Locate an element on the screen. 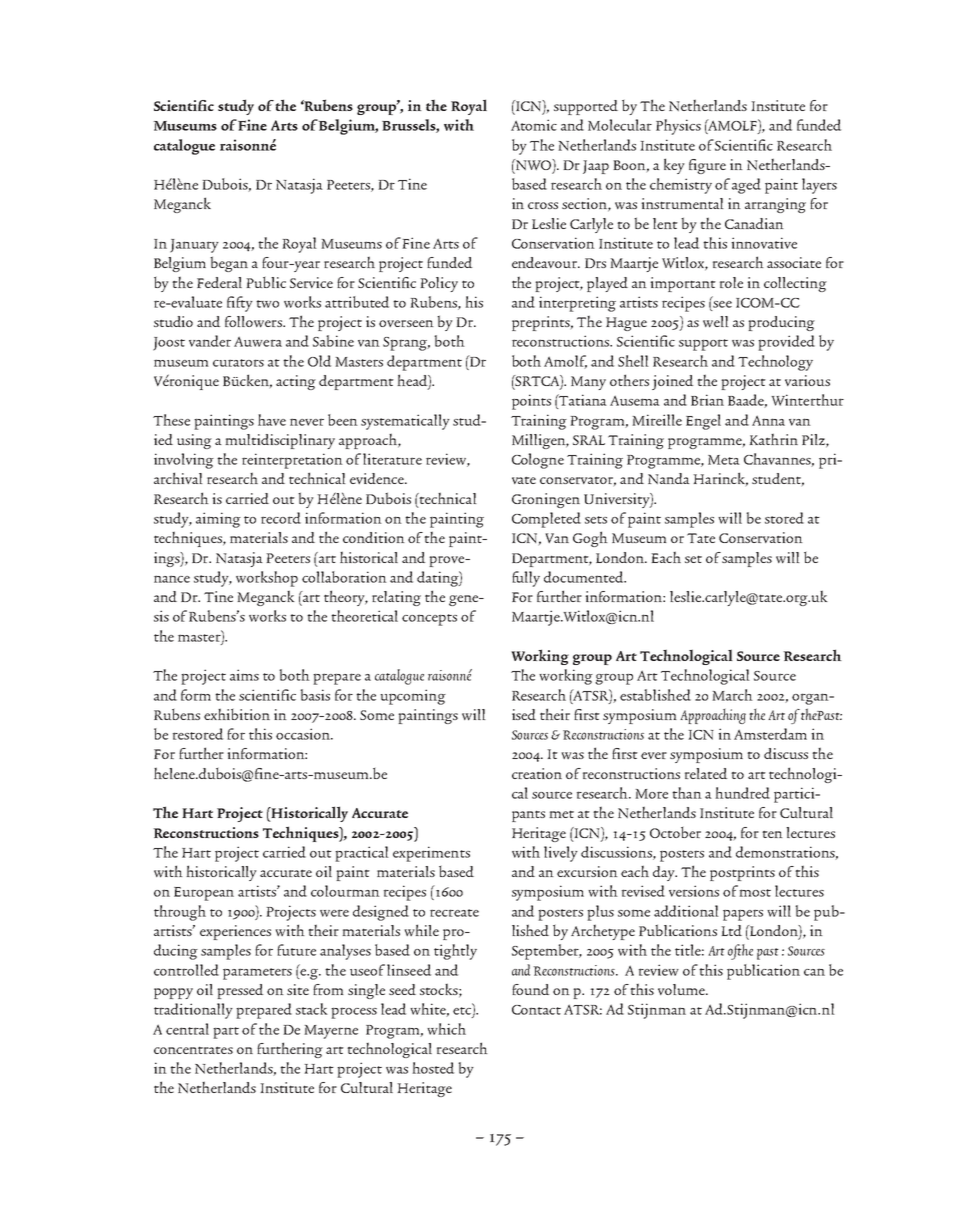 This screenshot has height=1232, width=953. which is located at coordinates (446, 1029).
